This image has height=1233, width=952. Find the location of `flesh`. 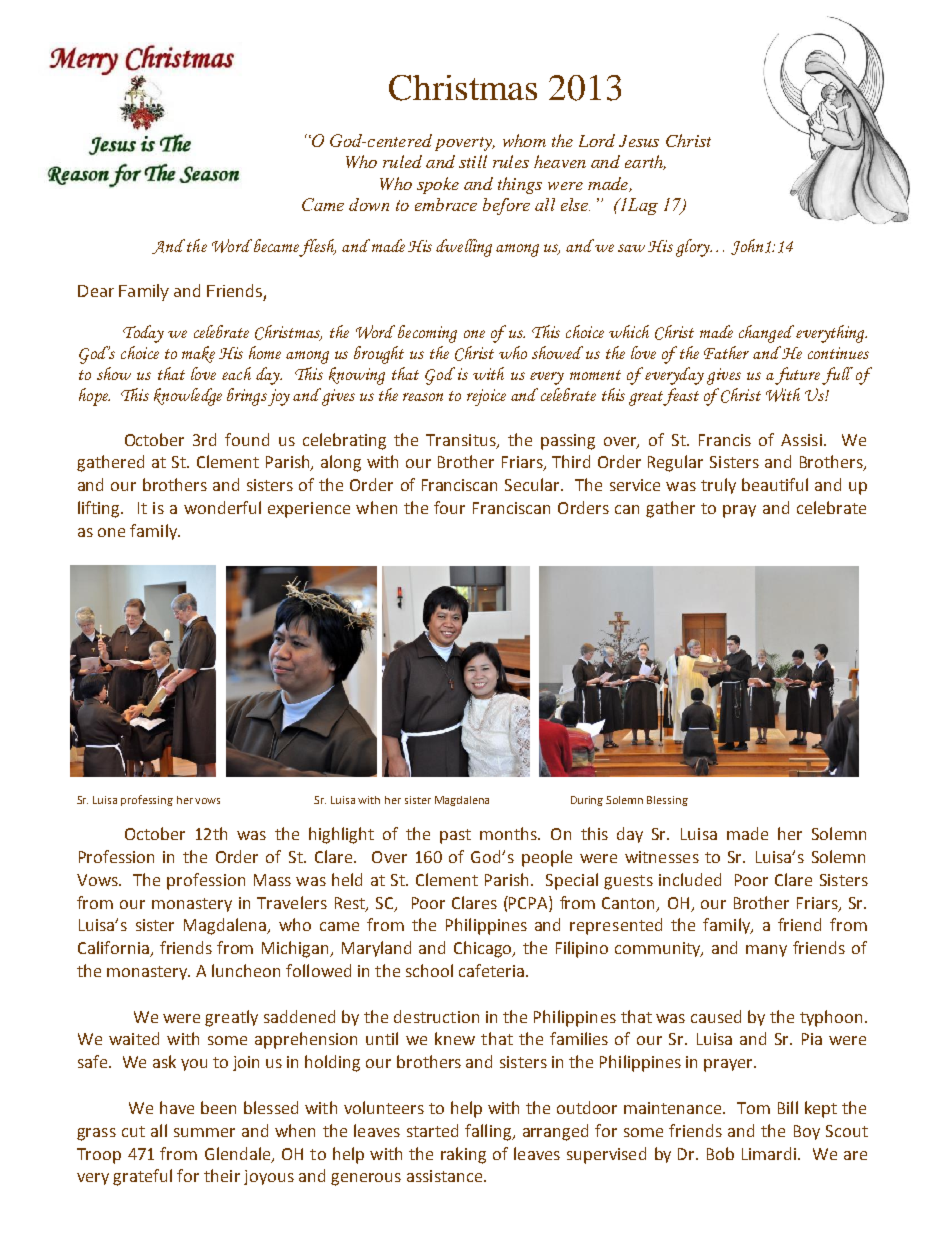

flesh is located at coordinates (317, 248).
